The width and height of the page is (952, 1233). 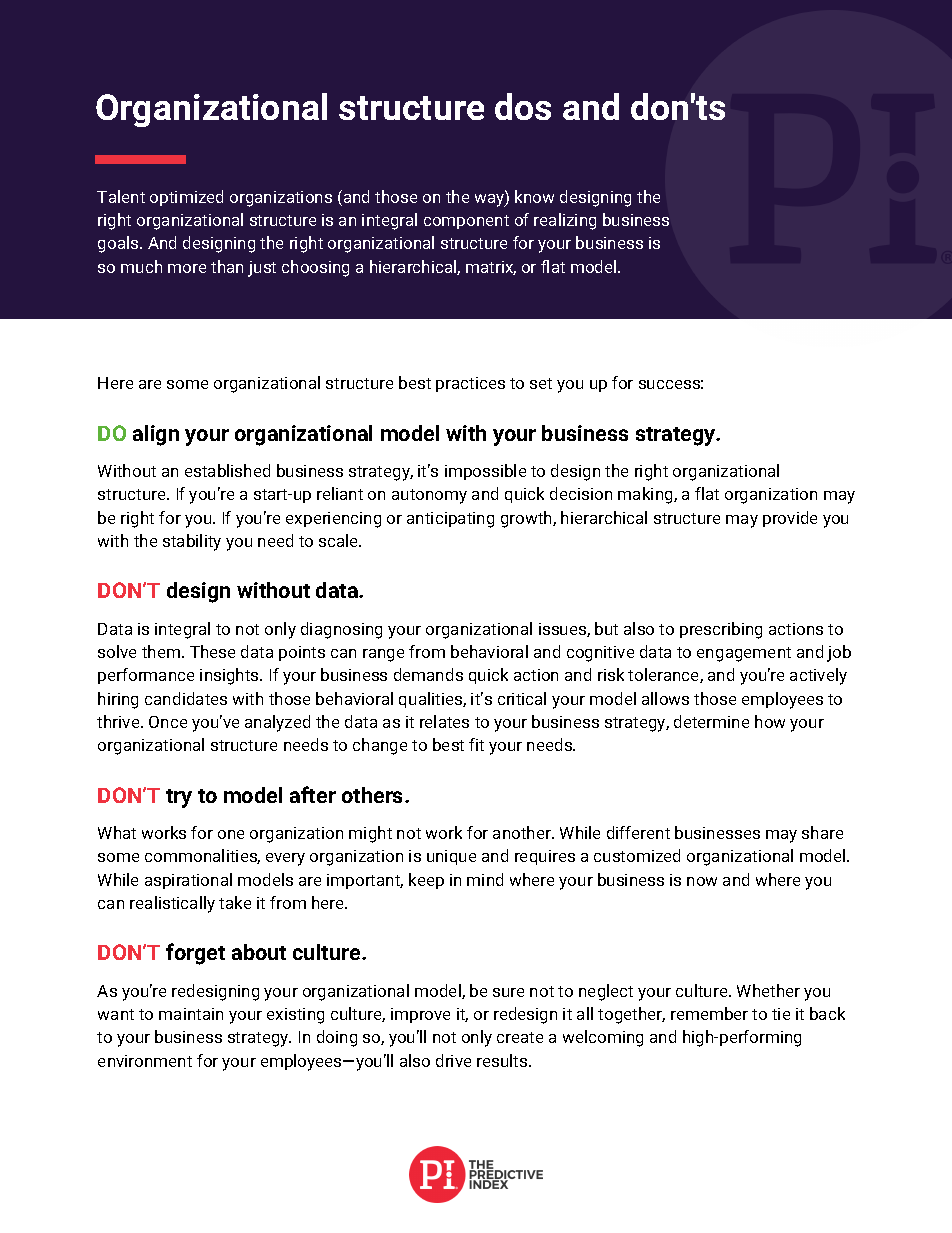 What do you see at coordinates (168, 722) in the page?
I see `Once` at bounding box center [168, 722].
